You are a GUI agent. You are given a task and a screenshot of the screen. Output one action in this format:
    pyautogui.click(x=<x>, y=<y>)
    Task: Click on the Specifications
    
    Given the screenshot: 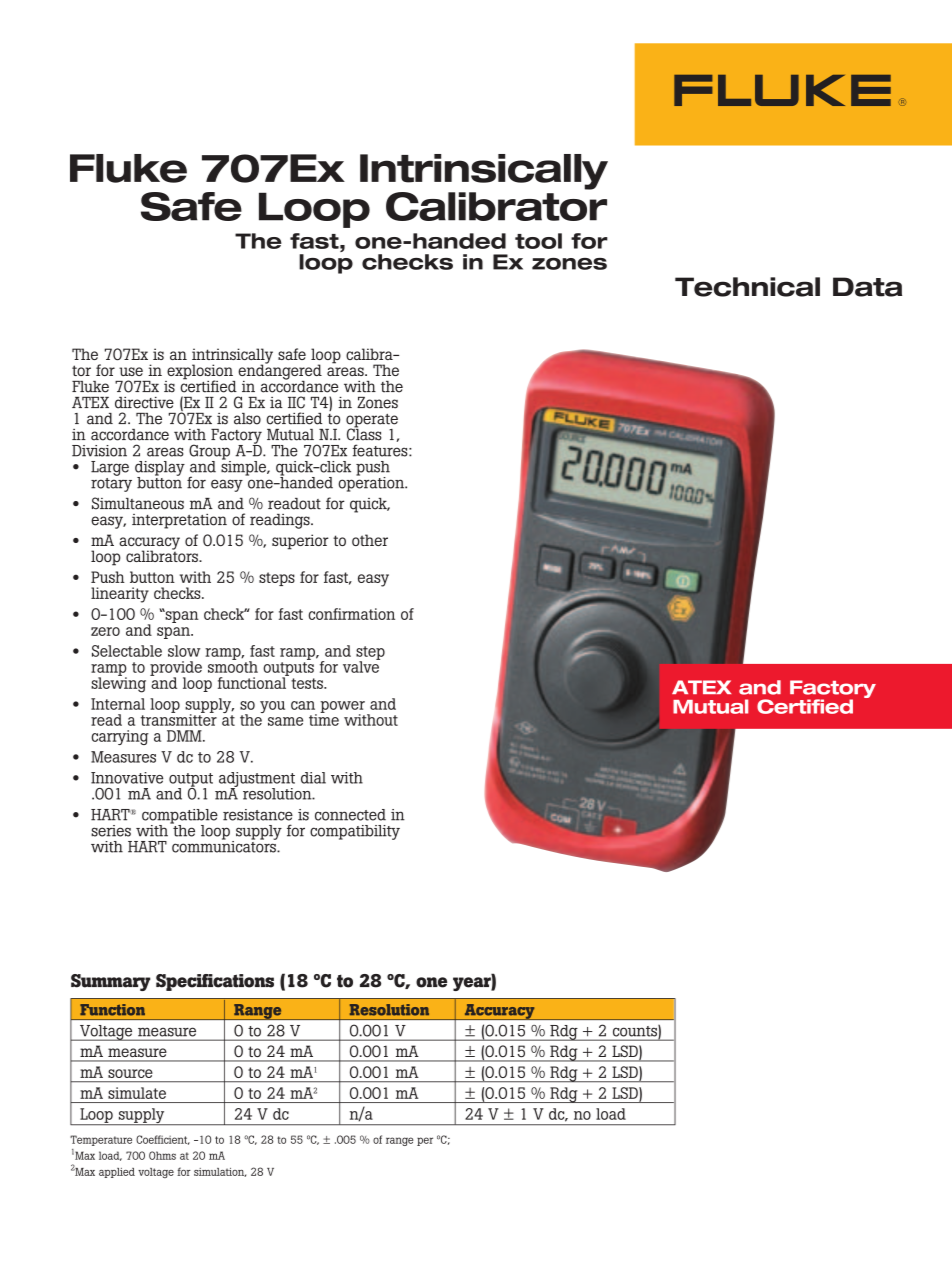 What is the action you would take?
    pyautogui.click(x=215, y=982)
